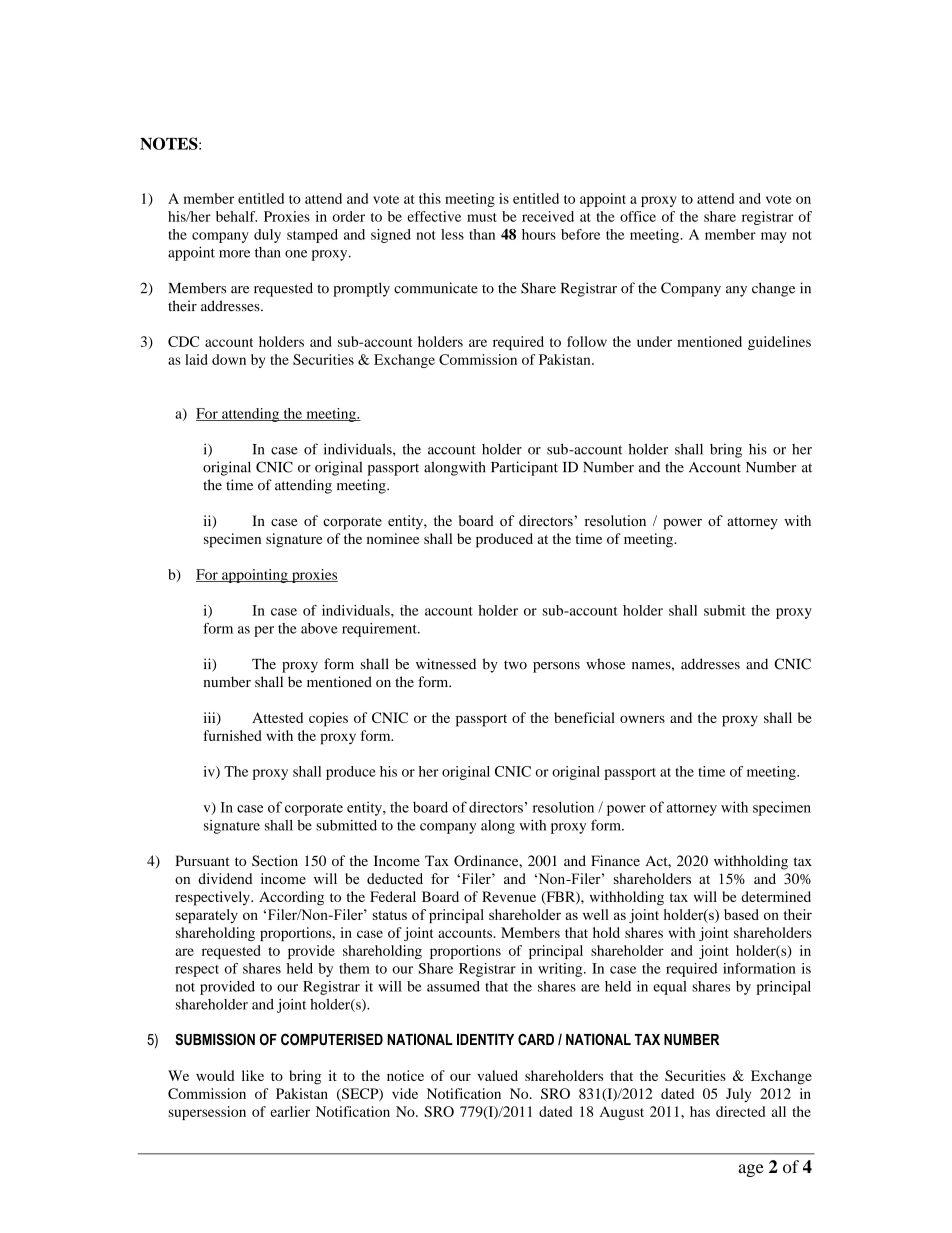  I want to click on earlier, so click(290, 1111).
